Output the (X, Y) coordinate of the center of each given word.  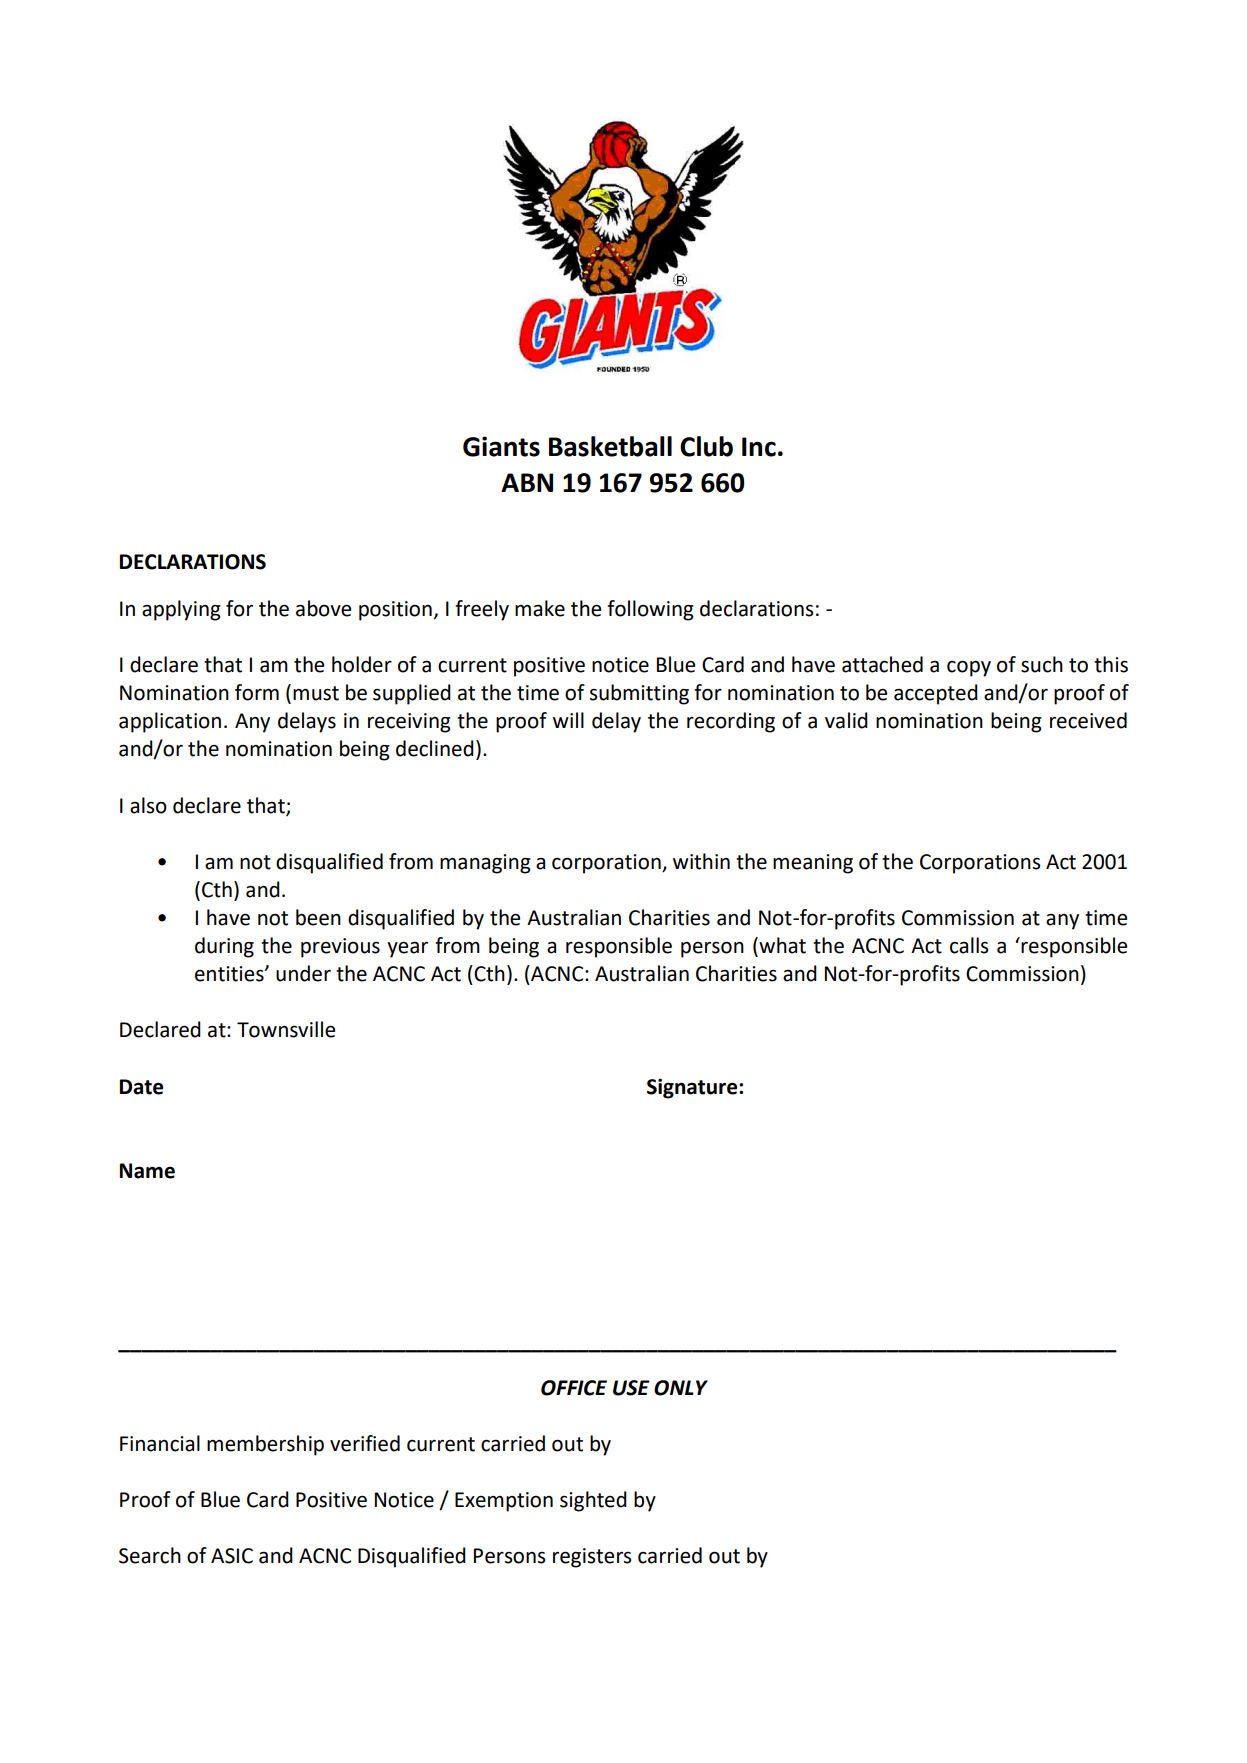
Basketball (610, 446)
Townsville (286, 1029)
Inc (759, 447)
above (323, 608)
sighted (593, 1501)
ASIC (232, 1556)
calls (969, 945)
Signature (693, 1089)
